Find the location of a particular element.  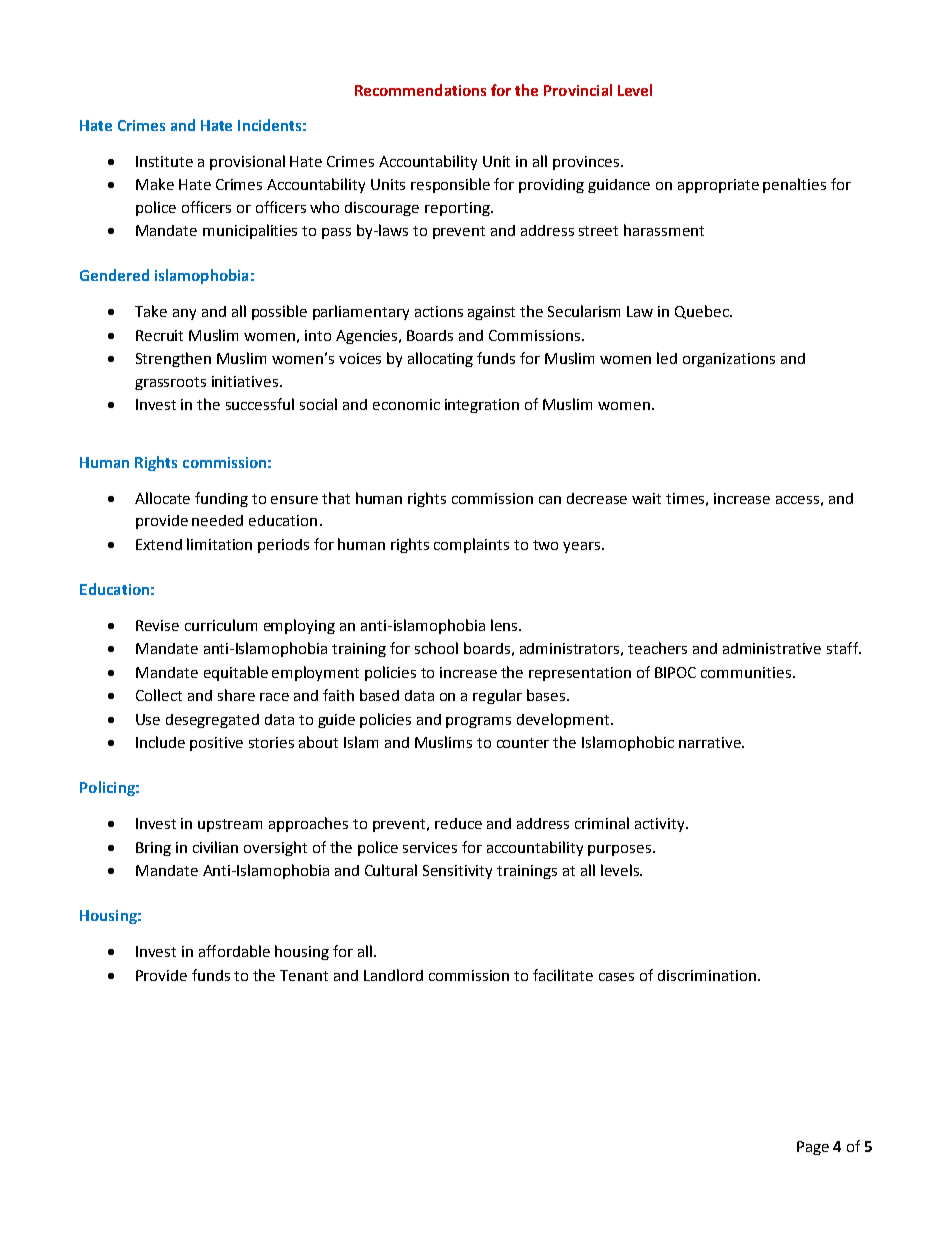

allocating is located at coordinates (440, 359).
